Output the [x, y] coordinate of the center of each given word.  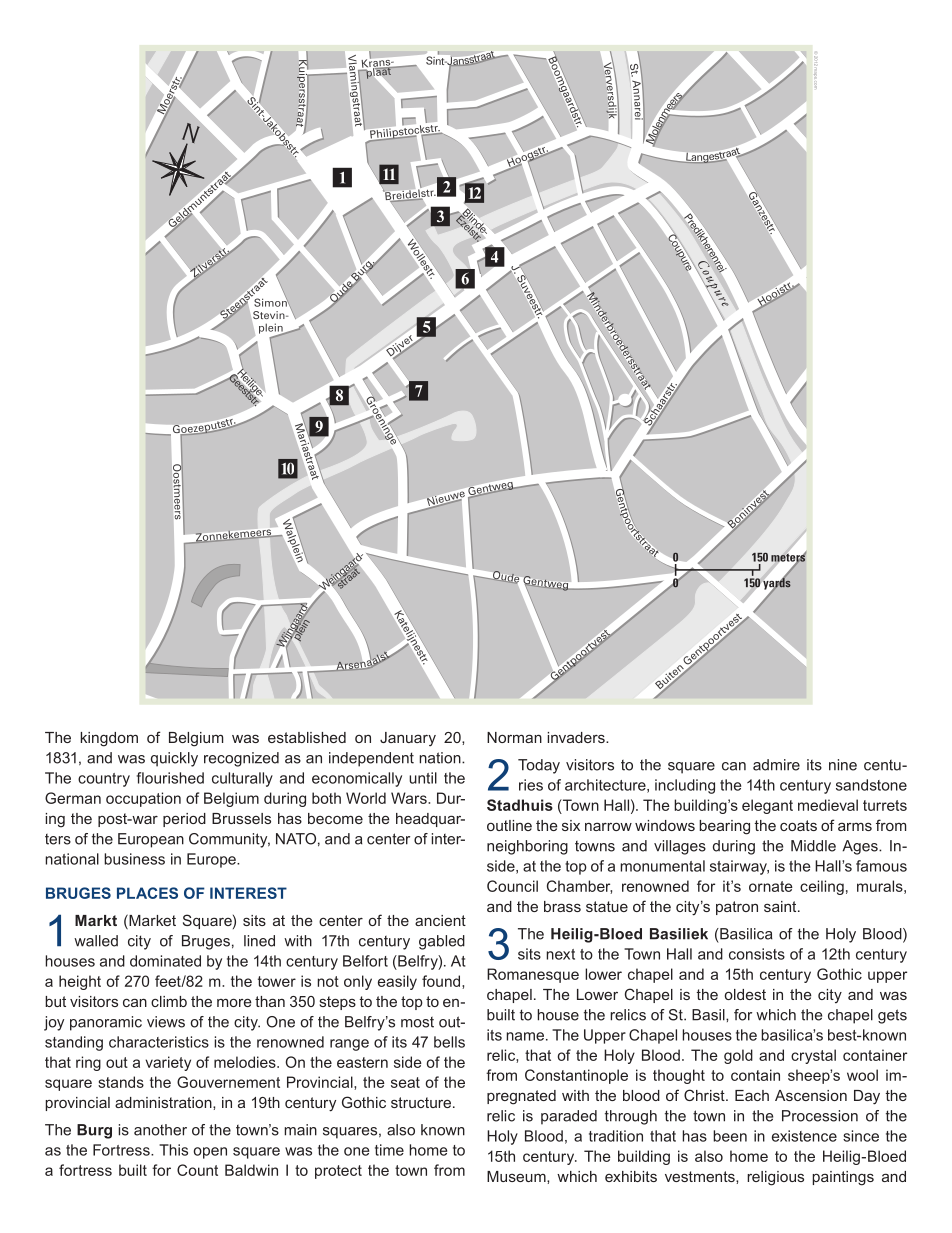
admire [776, 765]
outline [509, 825]
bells [449, 1042]
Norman [514, 737]
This [173, 1150]
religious [775, 1178]
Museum [517, 1176]
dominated [165, 961]
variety [168, 1063]
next [560, 954]
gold [738, 1056]
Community [229, 840]
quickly [174, 759]
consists [757, 954]
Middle [813, 846]
